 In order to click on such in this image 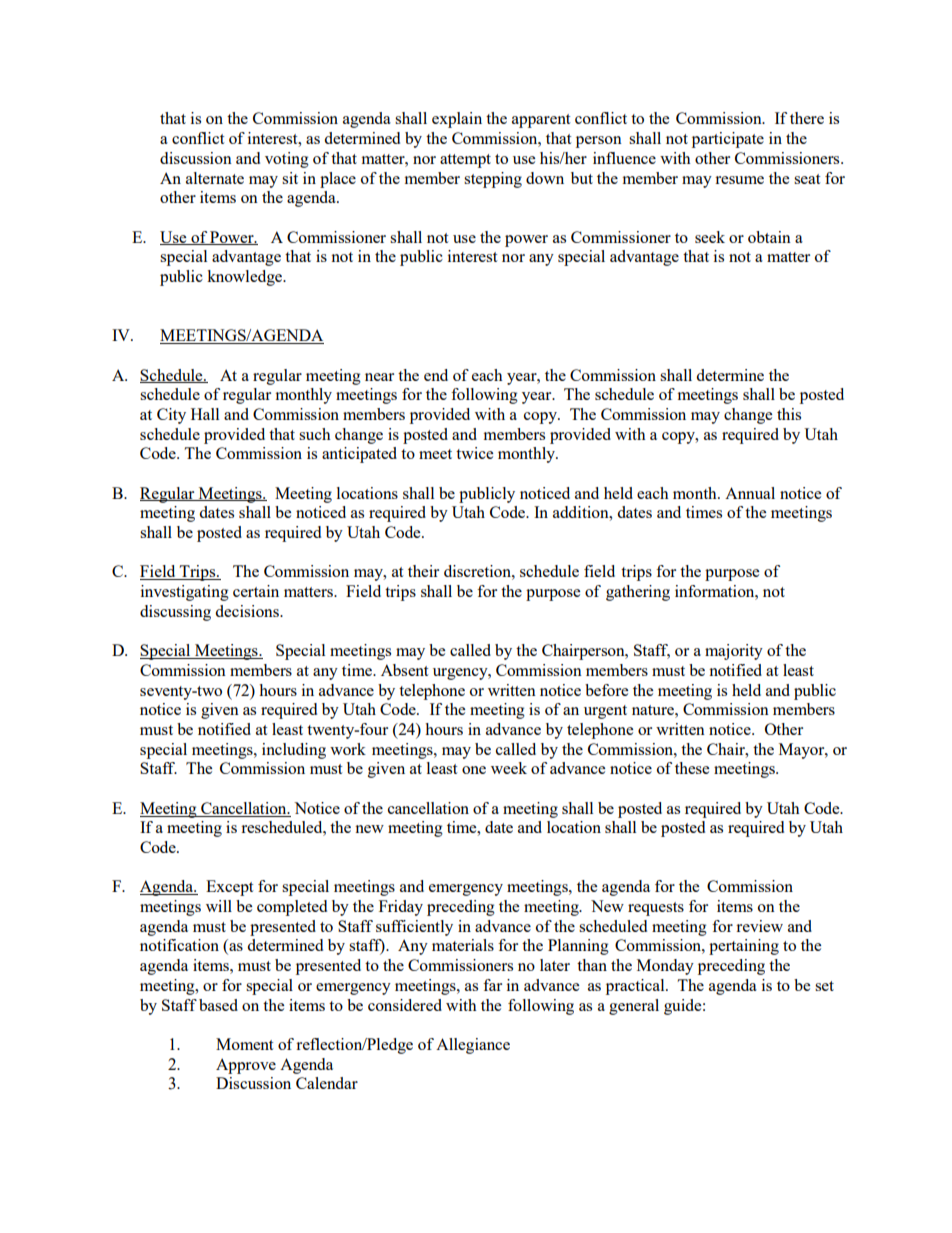, I will do `click(315, 434)`.
